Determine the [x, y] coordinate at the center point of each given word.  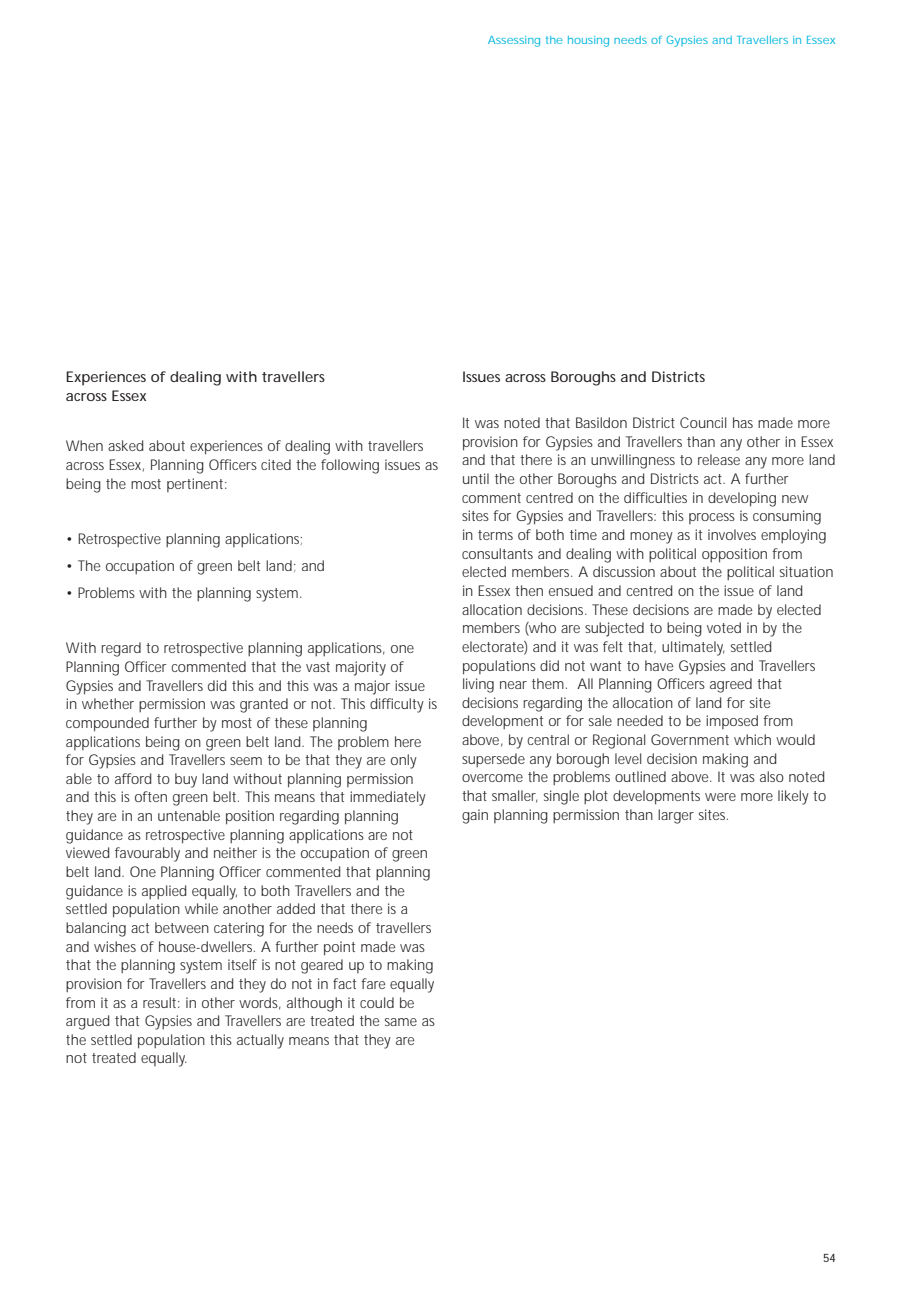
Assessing [514, 41]
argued [87, 1022]
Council [703, 422]
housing [588, 41]
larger [676, 816]
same [401, 1022]
